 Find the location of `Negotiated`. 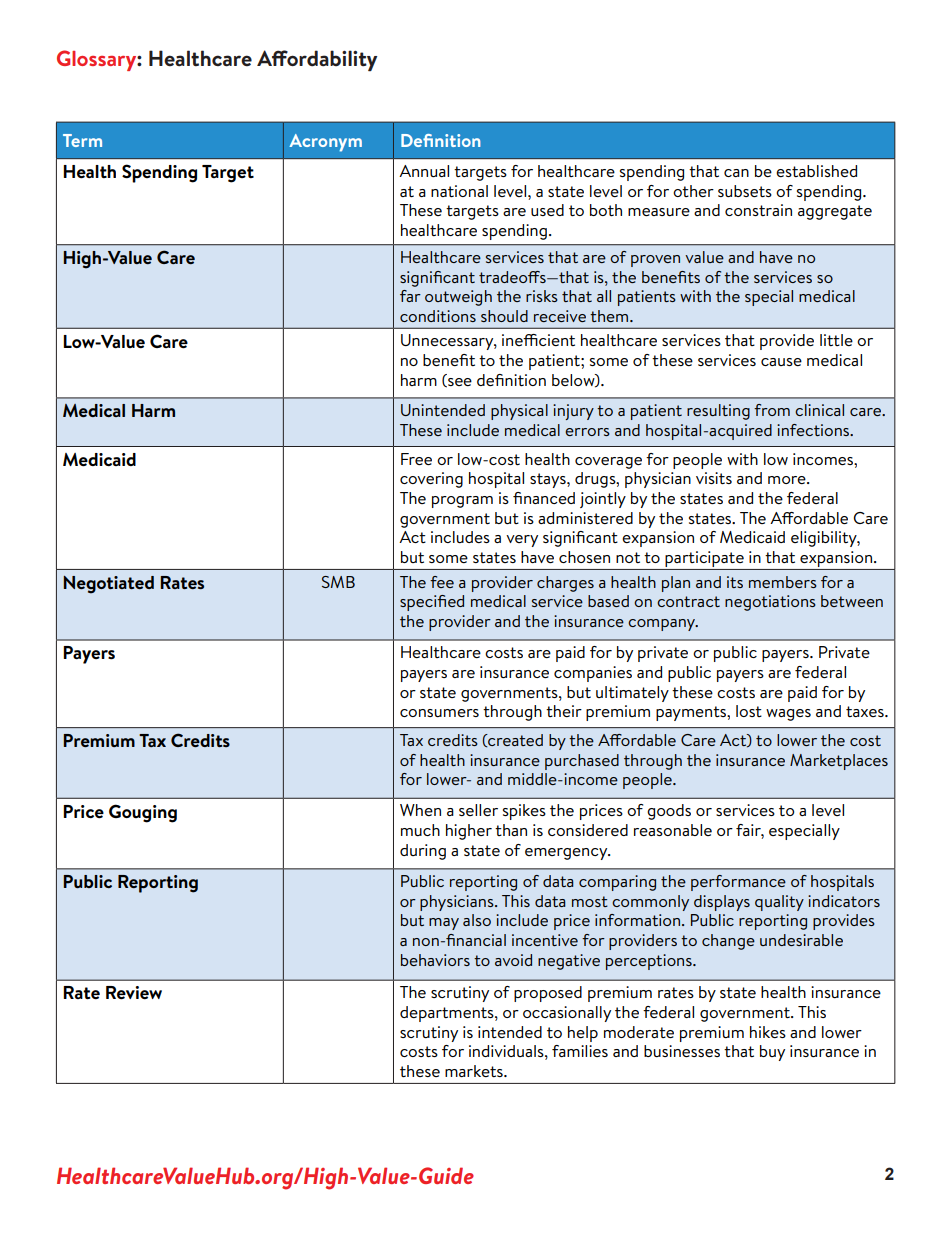

Negotiated is located at coordinates (109, 585).
